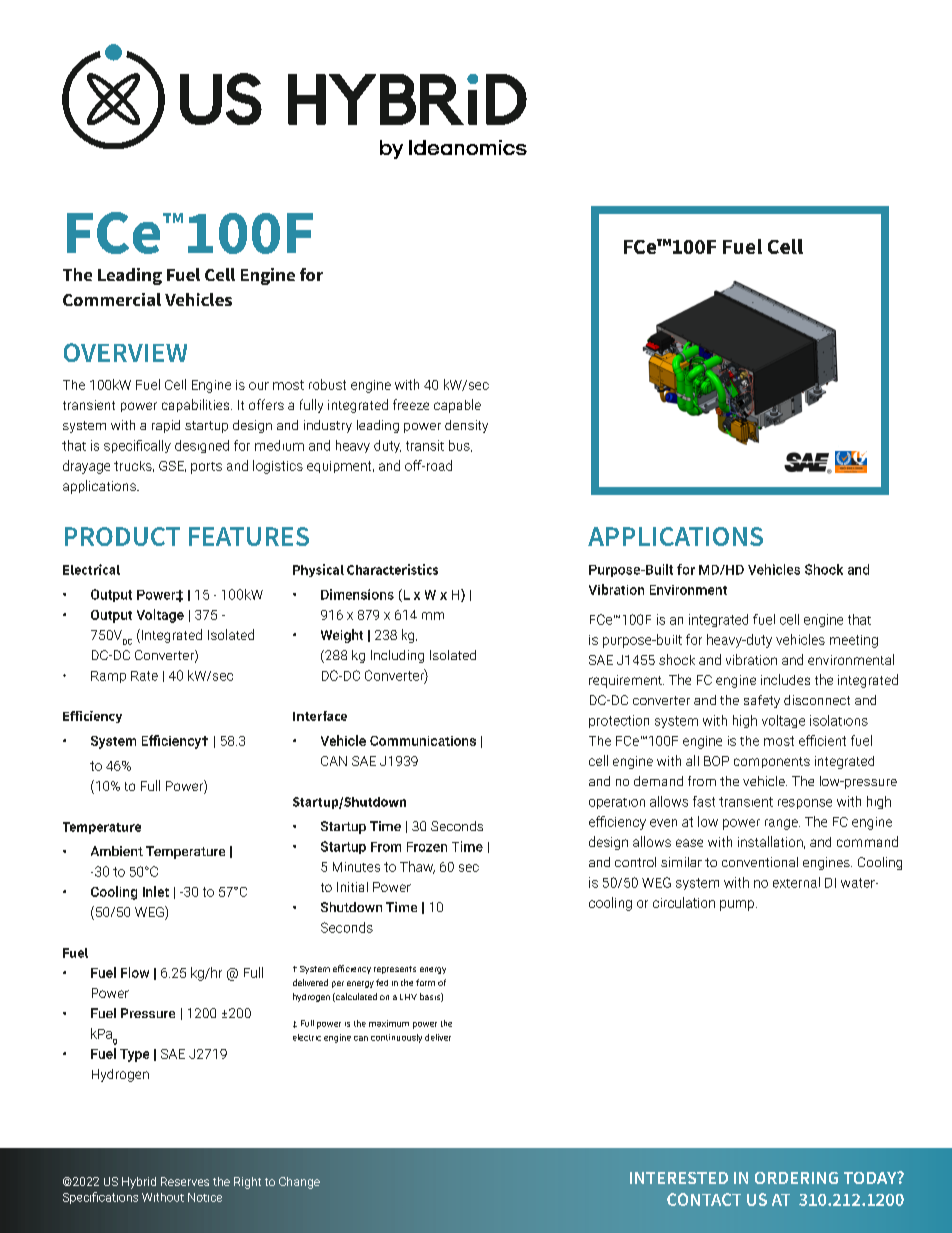  What do you see at coordinates (772, 762) in the image?
I see `components` at bounding box center [772, 762].
